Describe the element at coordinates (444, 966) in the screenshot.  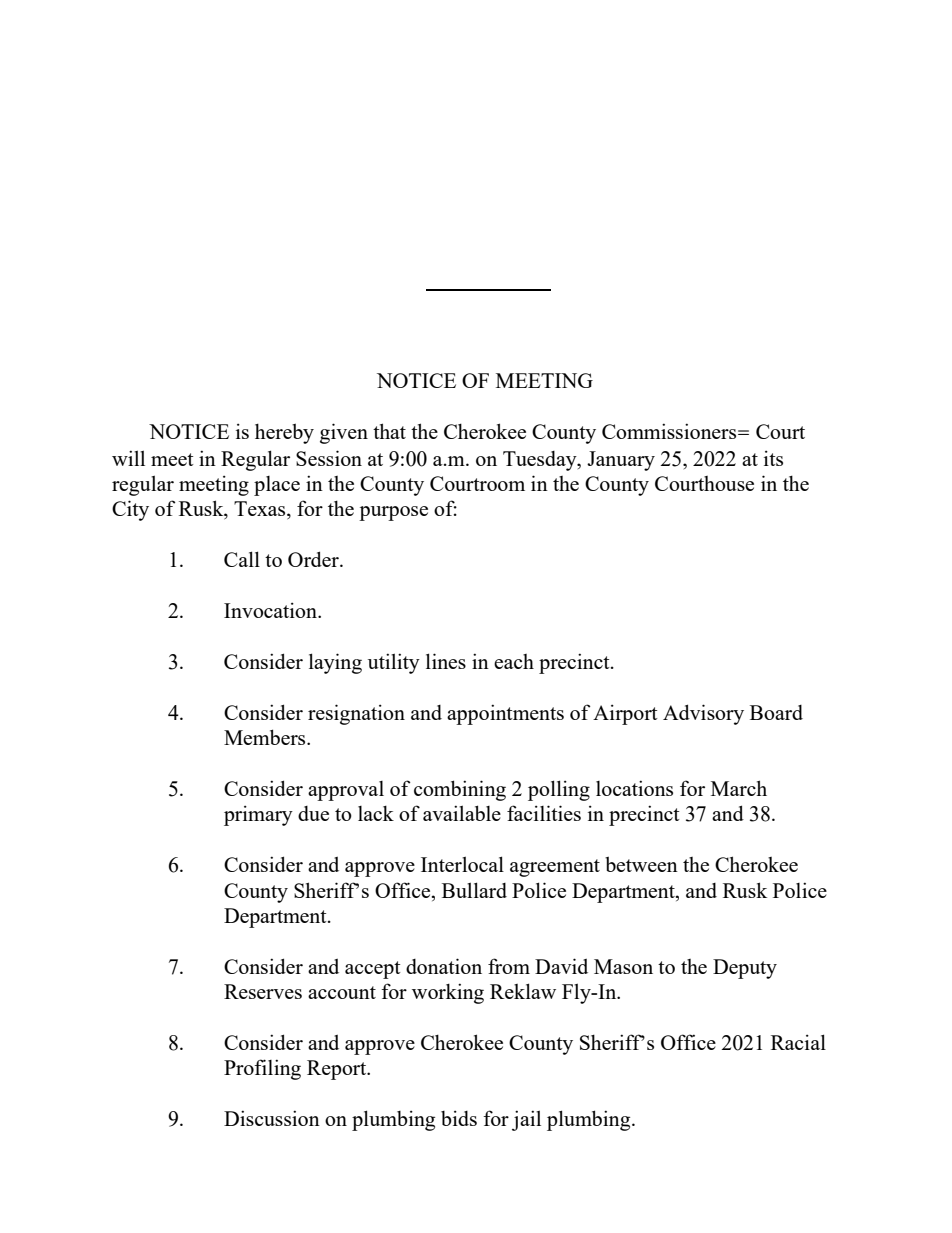
I see `donation` at that location.
